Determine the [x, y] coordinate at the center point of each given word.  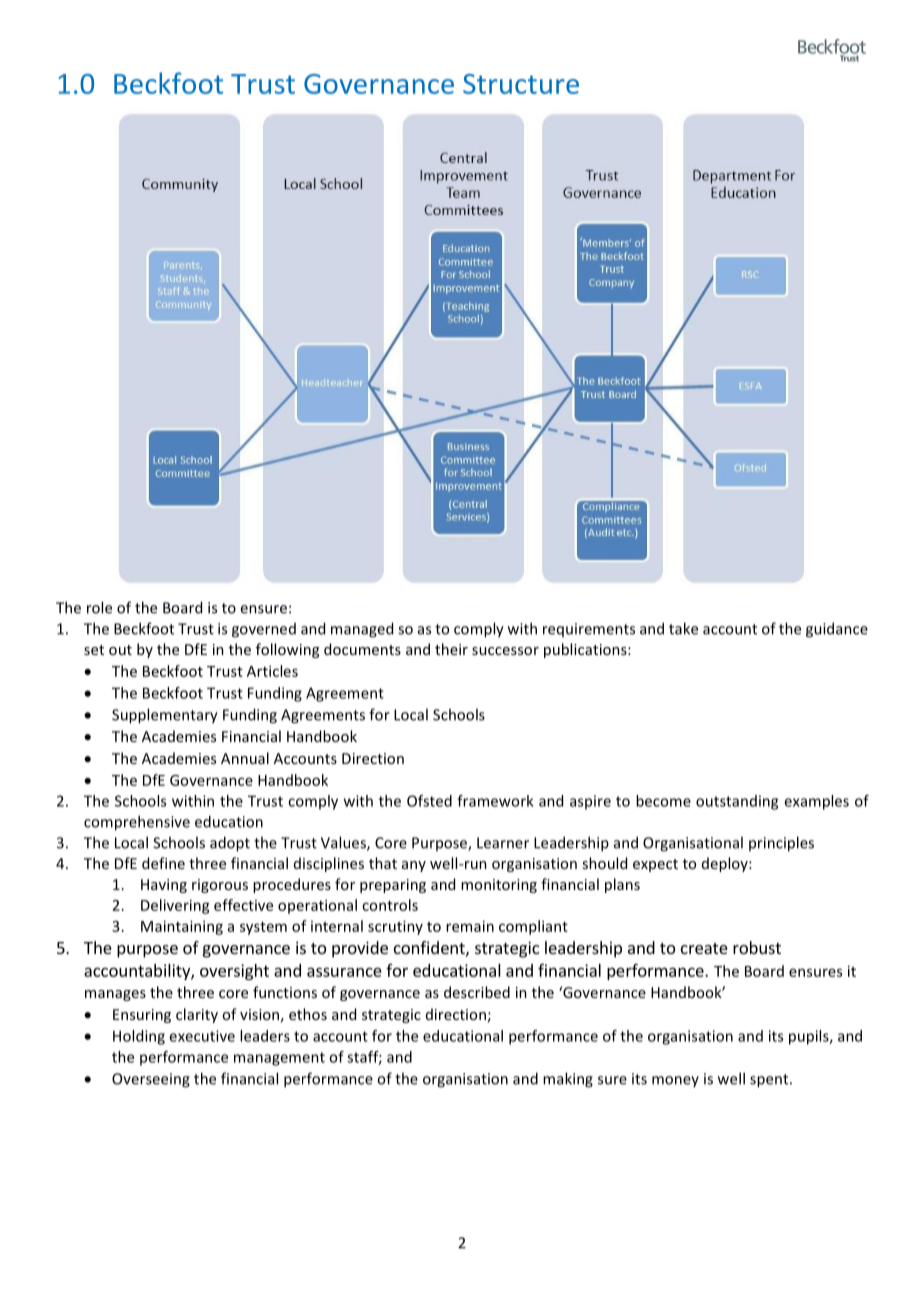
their [451, 649]
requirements [589, 630]
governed [264, 630]
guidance [837, 630]
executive [202, 1036]
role [99, 607]
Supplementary [165, 716]
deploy [726, 864]
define [163, 863]
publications [586, 650]
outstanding [737, 802]
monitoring [499, 886]
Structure [521, 84]
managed [362, 630]
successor [505, 651]
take [683, 628]
